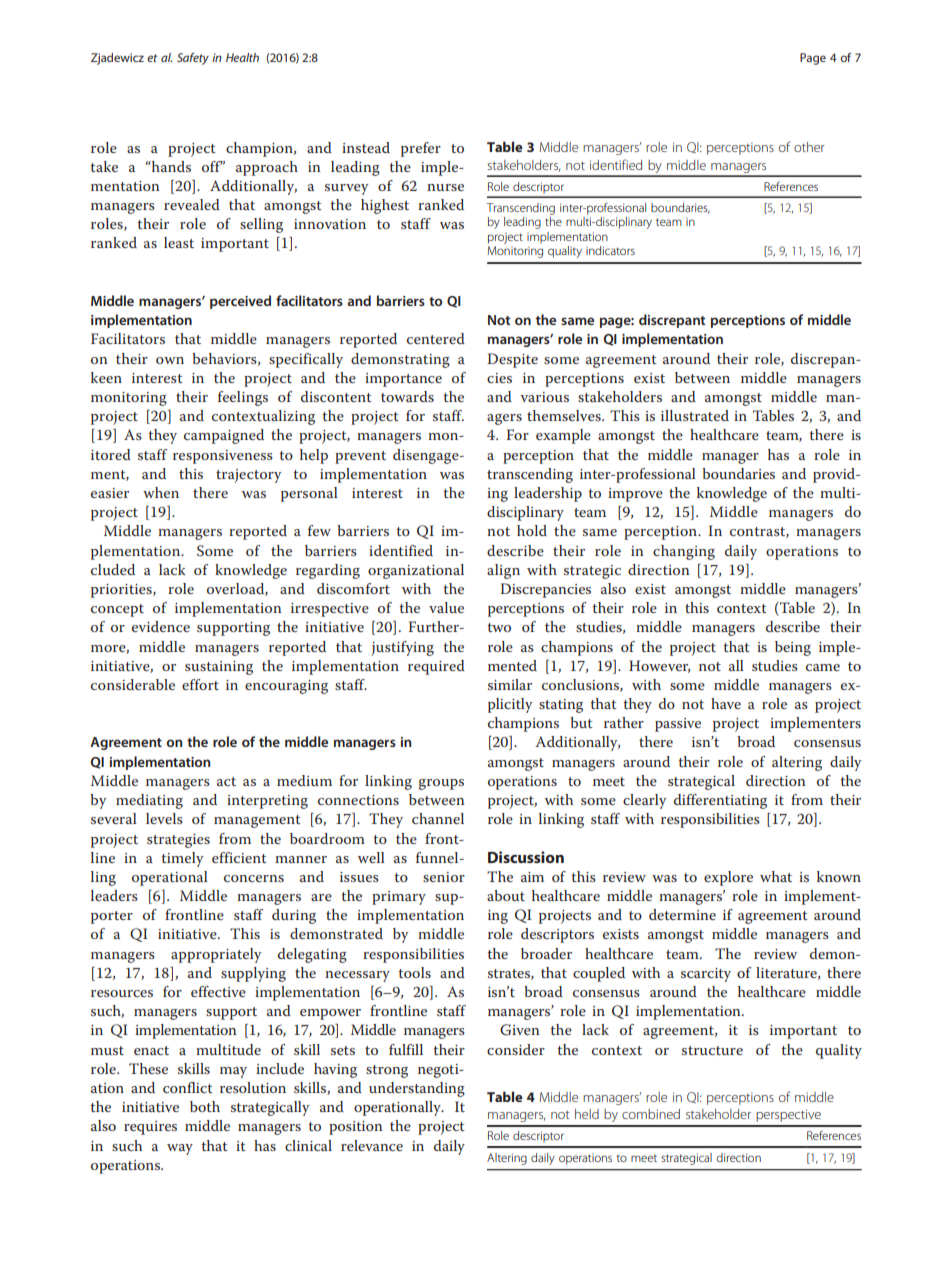 Image resolution: width=952 pixels, height=1265 pixels. What do you see at coordinates (193, 59) in the screenshot?
I see `Safety` at bounding box center [193, 59].
